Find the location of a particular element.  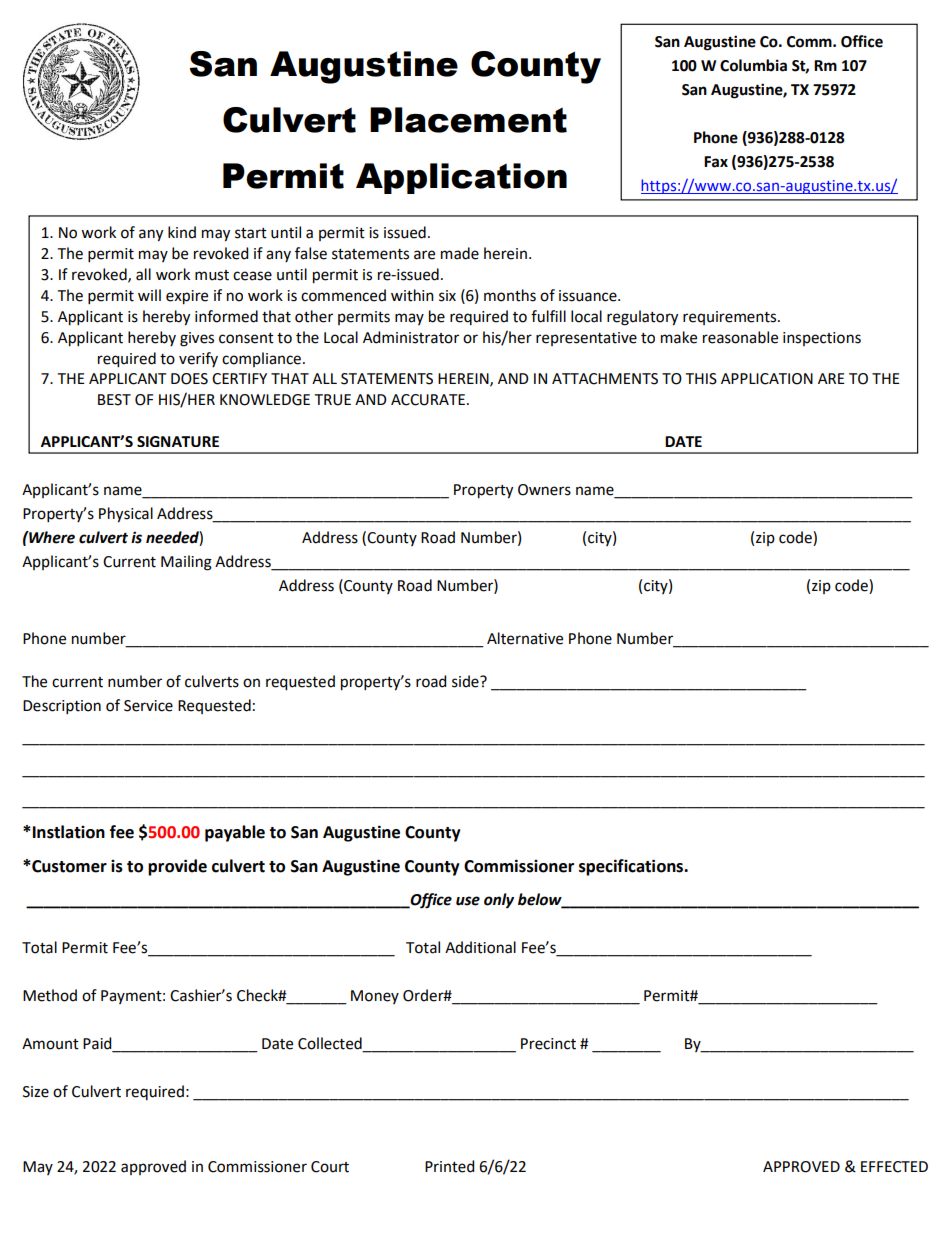

Alternative is located at coordinates (525, 638).
